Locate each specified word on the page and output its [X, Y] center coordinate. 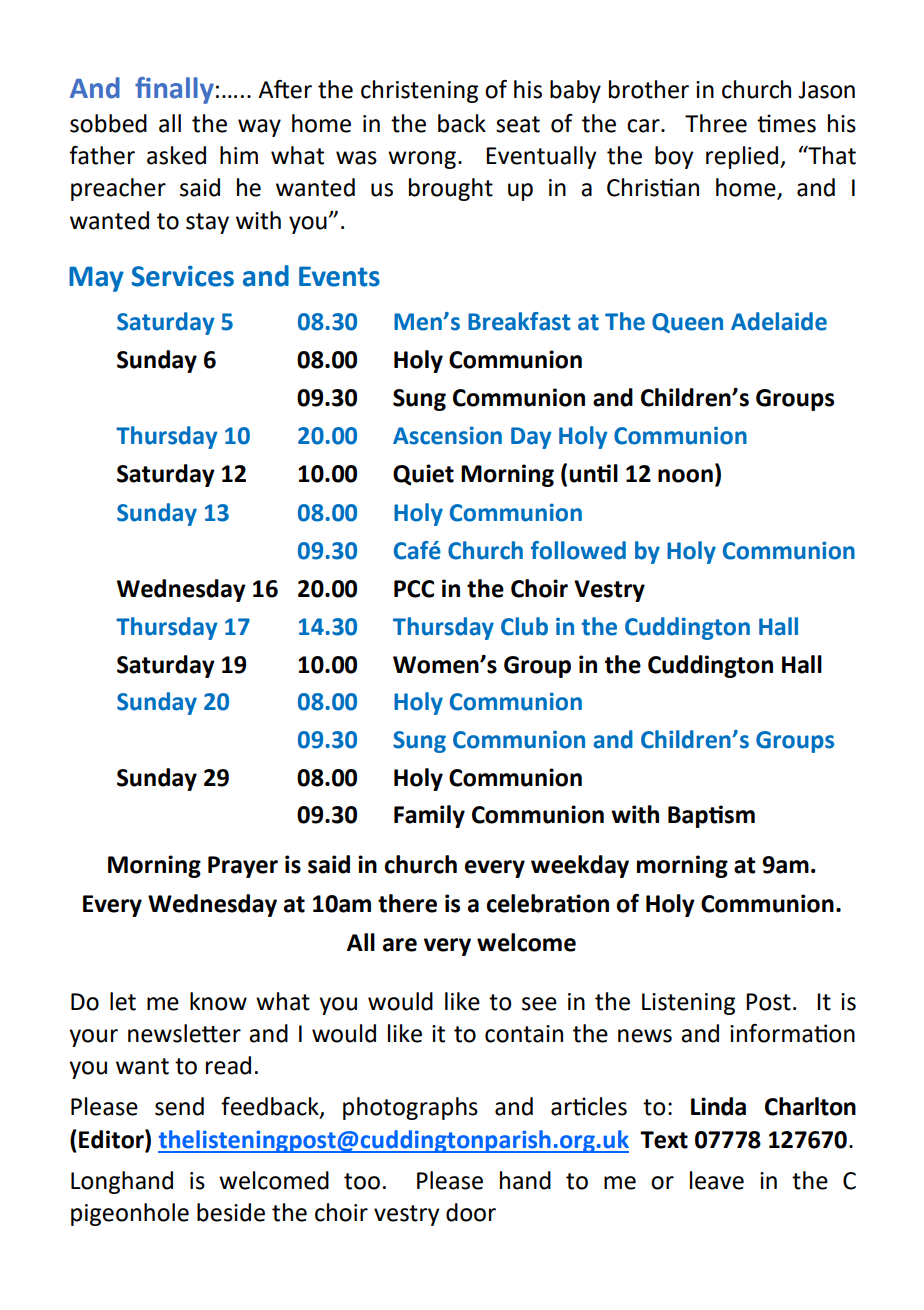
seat [518, 124]
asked [176, 155]
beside [231, 1212]
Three [716, 123]
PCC [414, 589]
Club [524, 626]
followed [578, 550]
